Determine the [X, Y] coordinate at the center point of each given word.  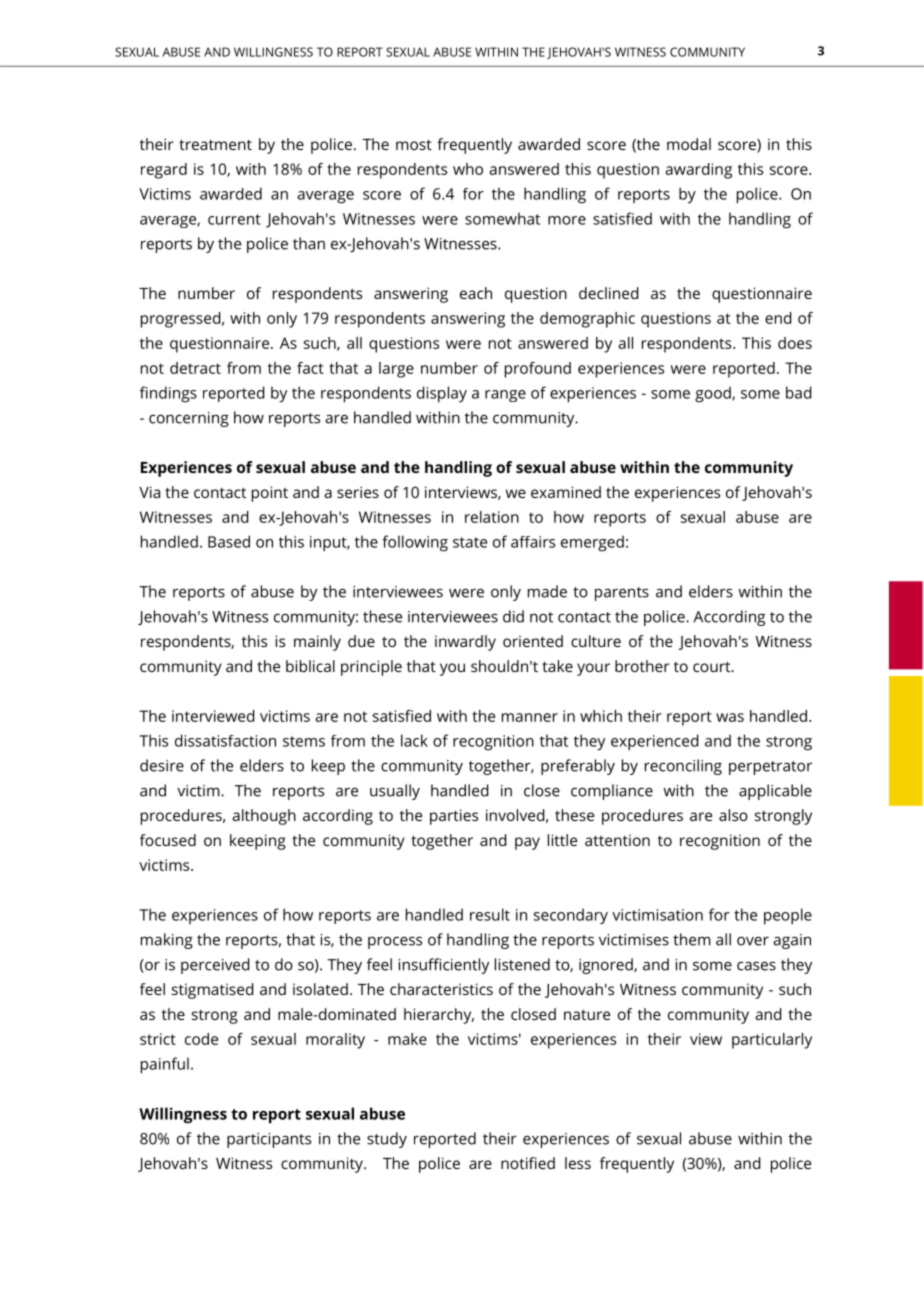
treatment [215, 144]
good [714, 394]
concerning [189, 419]
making [167, 941]
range [505, 396]
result [490, 914]
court [713, 667]
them [692, 939]
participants [269, 1140]
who [468, 169]
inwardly [465, 643]
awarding [698, 171]
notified [528, 1163]
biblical [310, 666]
